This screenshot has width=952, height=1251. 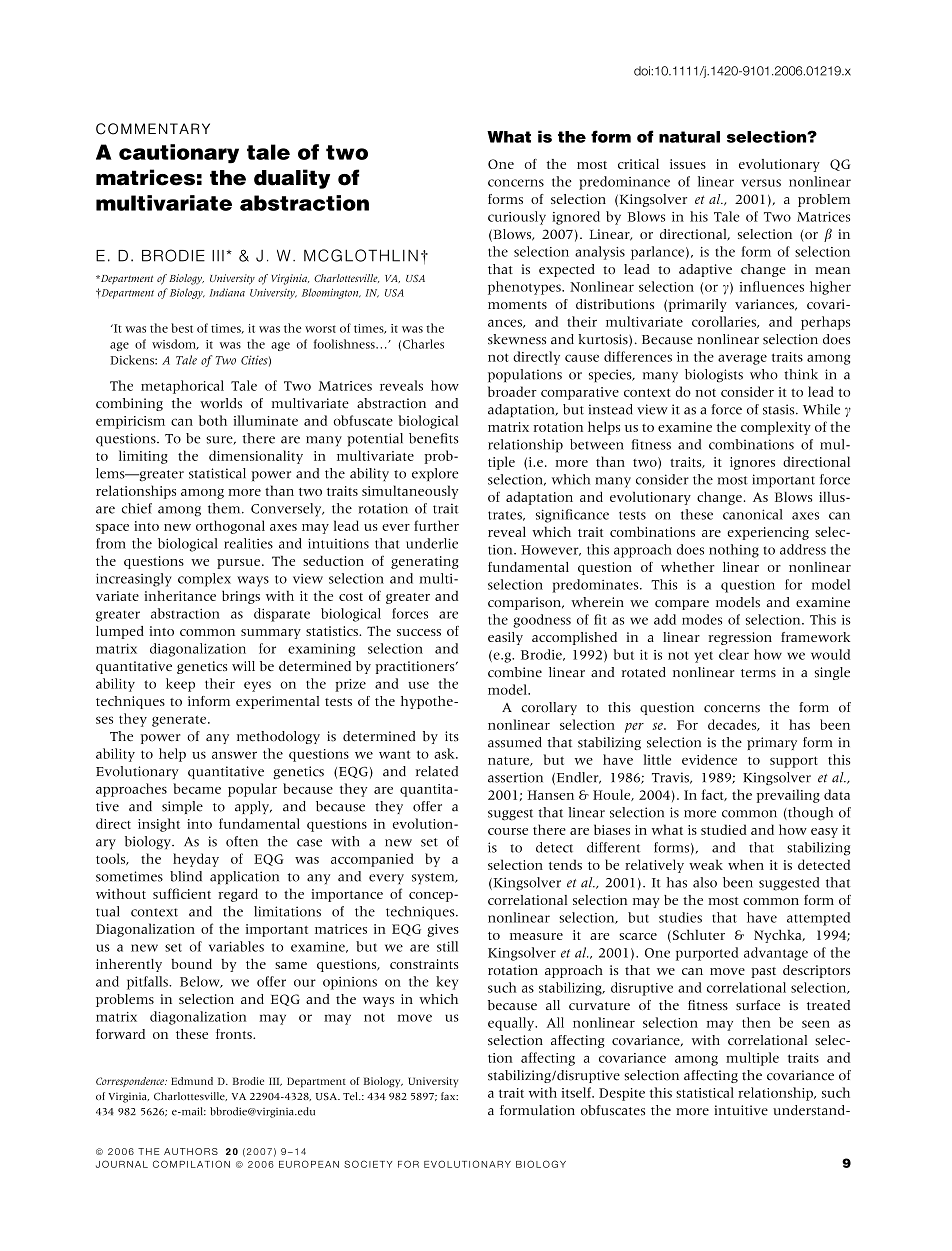 I want to click on them, so click(x=225, y=508).
